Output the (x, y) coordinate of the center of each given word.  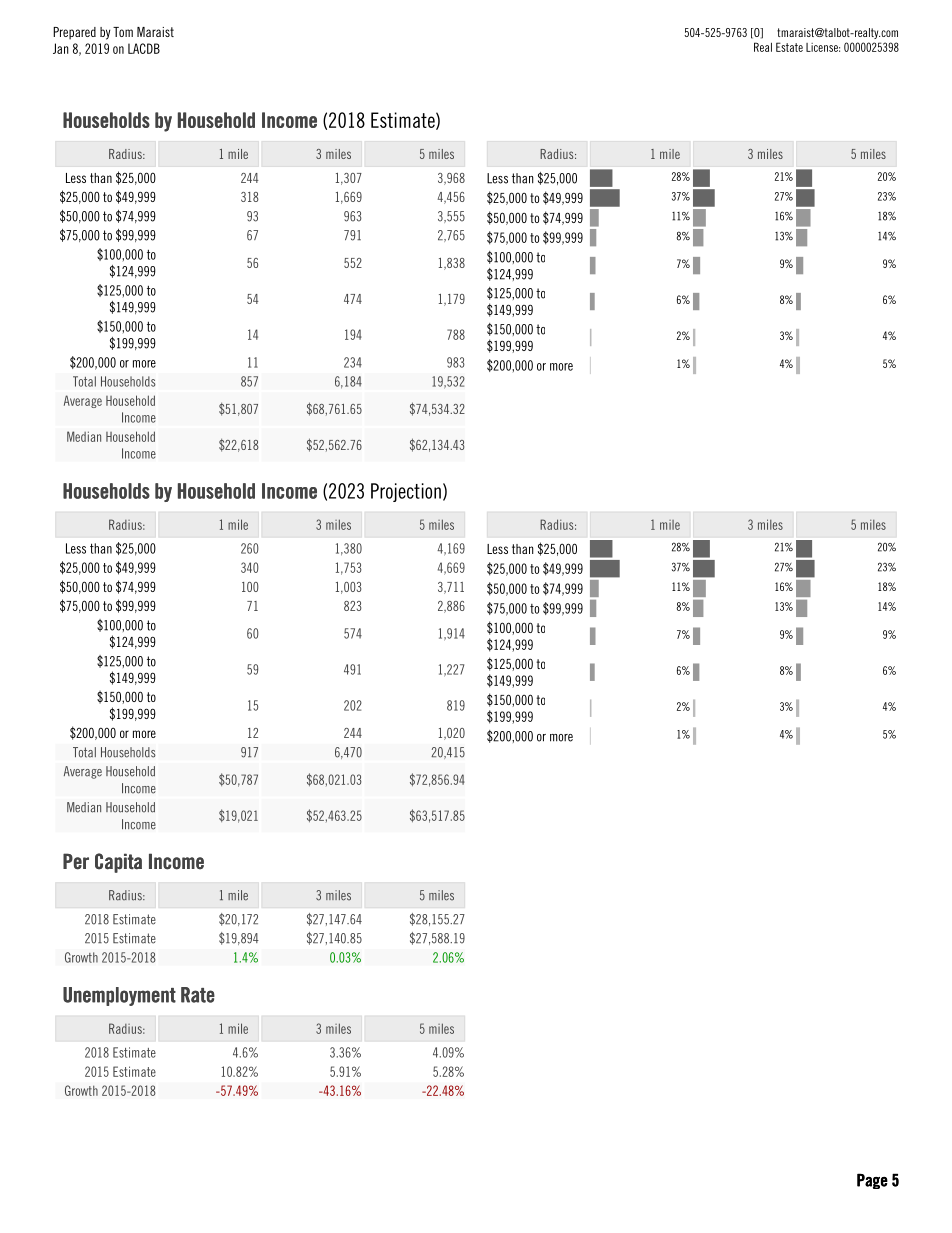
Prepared (74, 33)
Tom (123, 32)
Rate (198, 995)
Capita (118, 863)
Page (872, 1181)
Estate (789, 47)
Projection (406, 492)
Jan (61, 48)
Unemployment (119, 996)
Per (76, 861)
